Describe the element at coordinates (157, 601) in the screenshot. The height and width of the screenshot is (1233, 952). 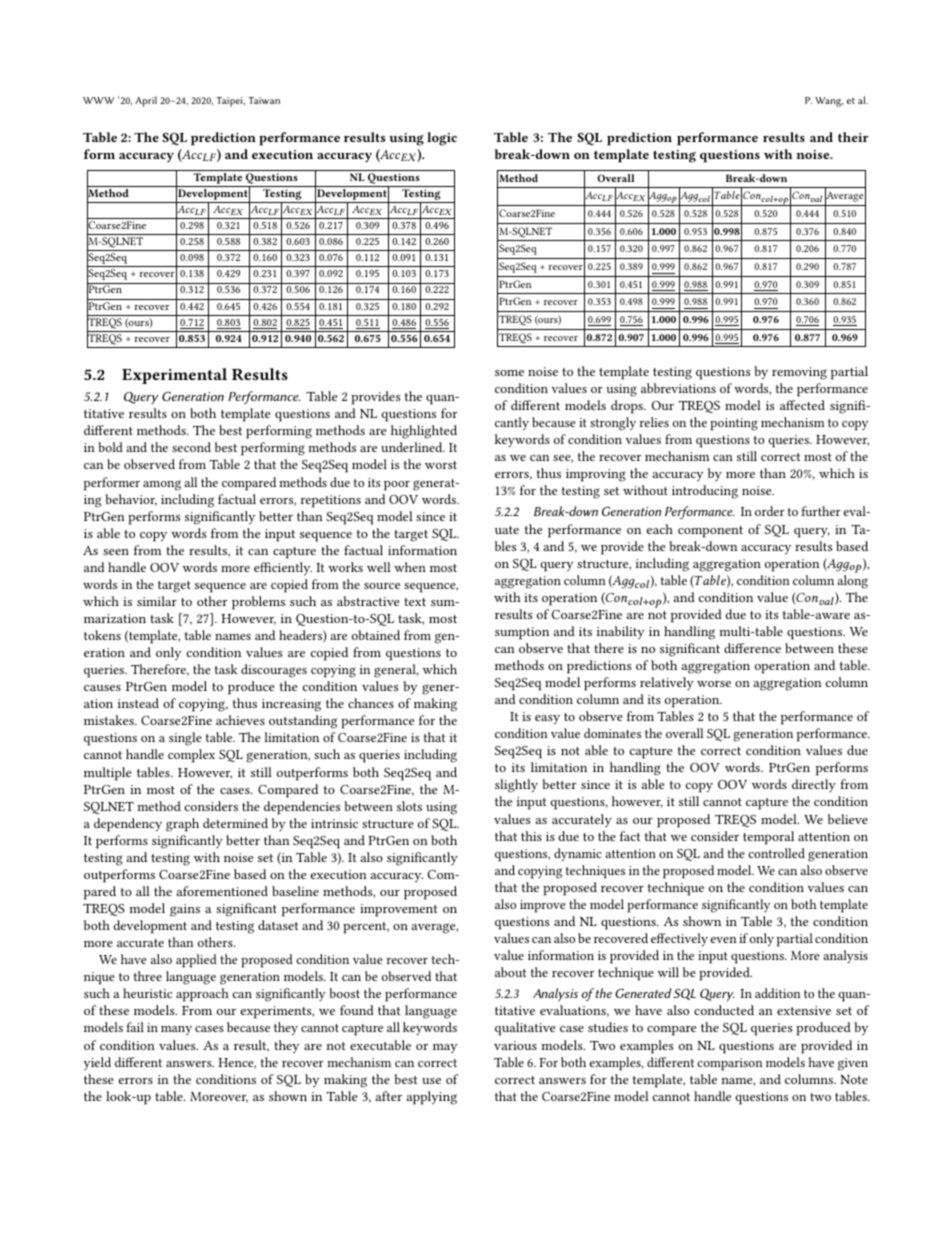
I see `similar` at that location.
